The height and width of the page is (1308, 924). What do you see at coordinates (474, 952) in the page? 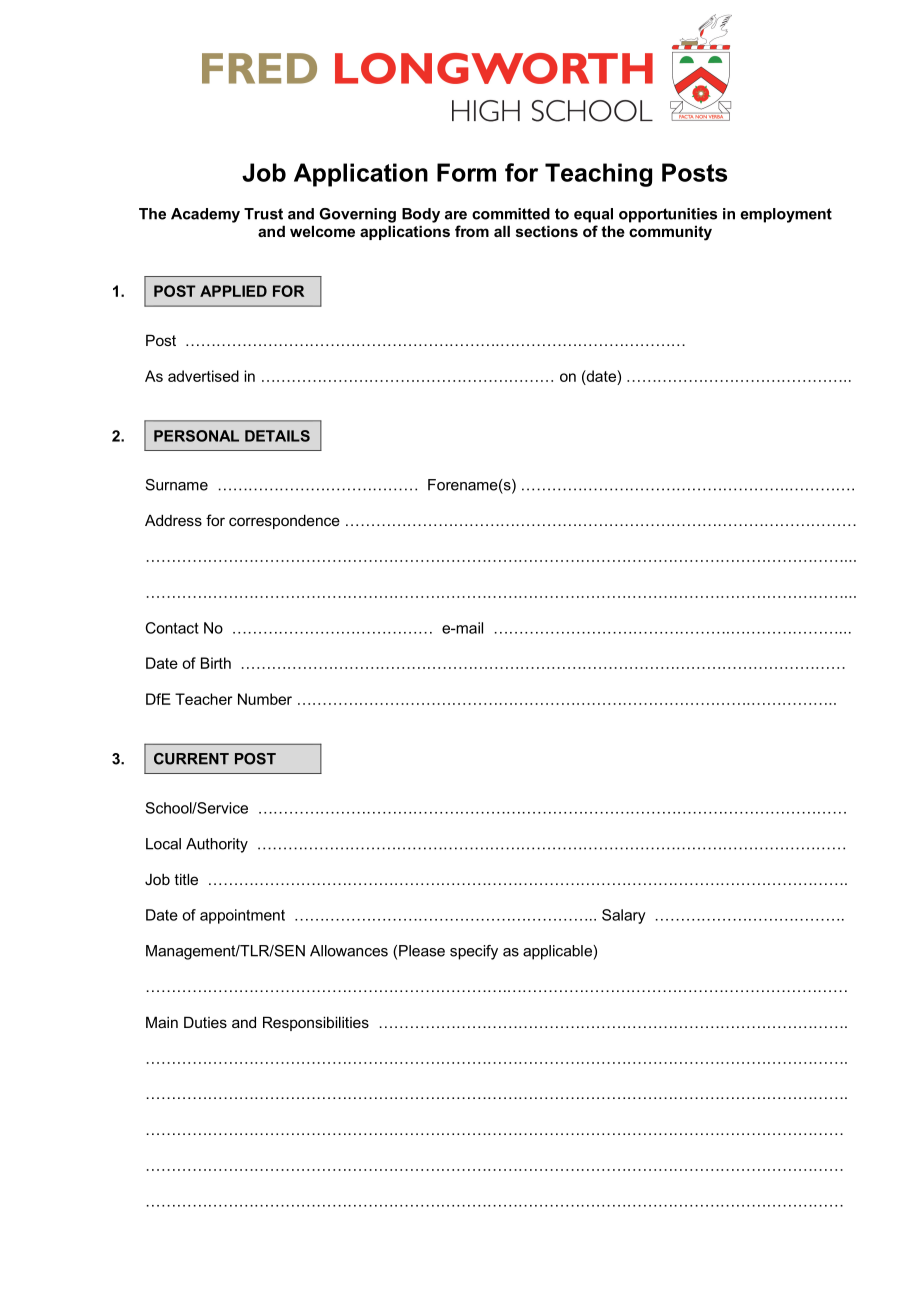
I see `specify` at bounding box center [474, 952].
